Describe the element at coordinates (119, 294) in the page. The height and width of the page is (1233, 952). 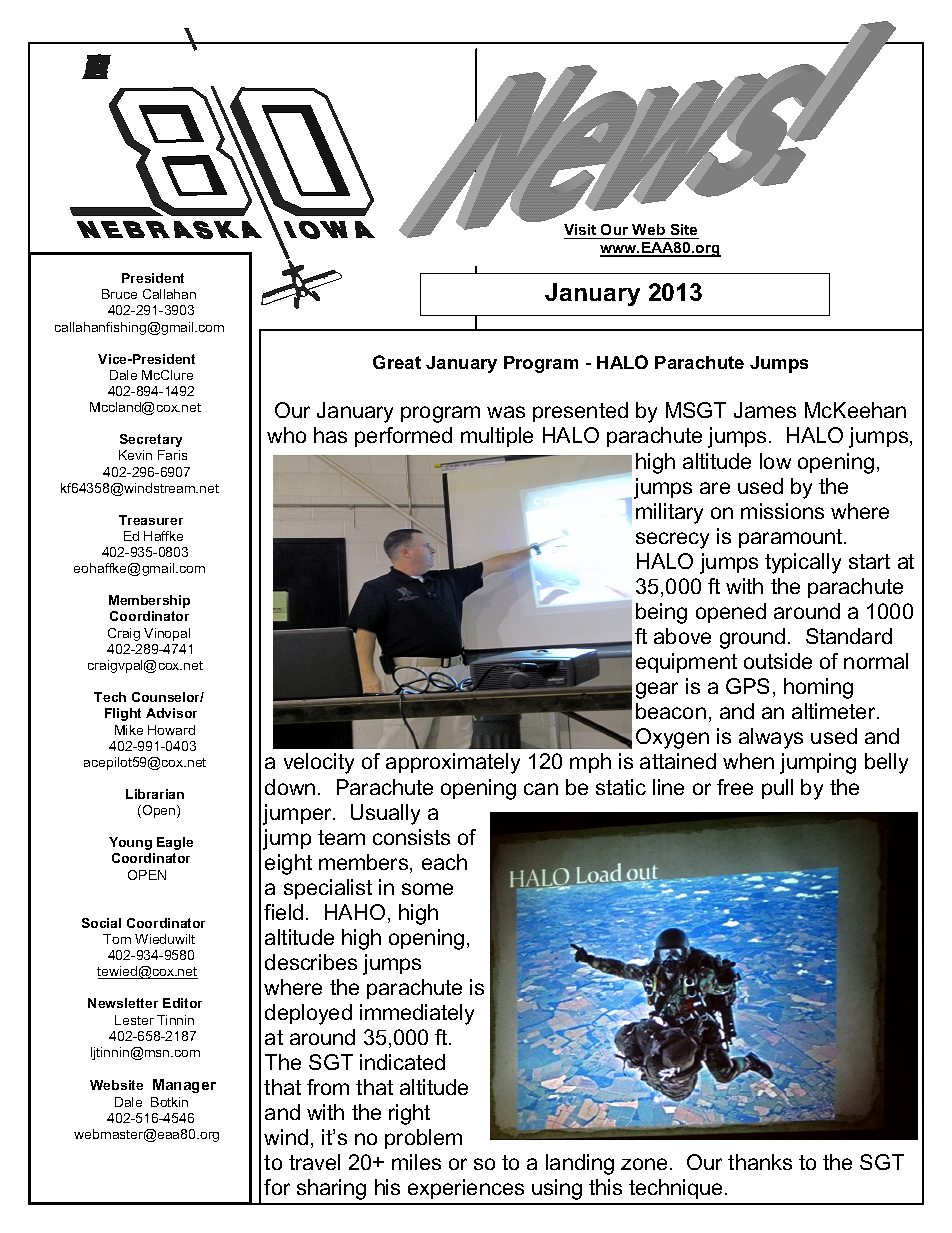
I see `Bruce` at that location.
